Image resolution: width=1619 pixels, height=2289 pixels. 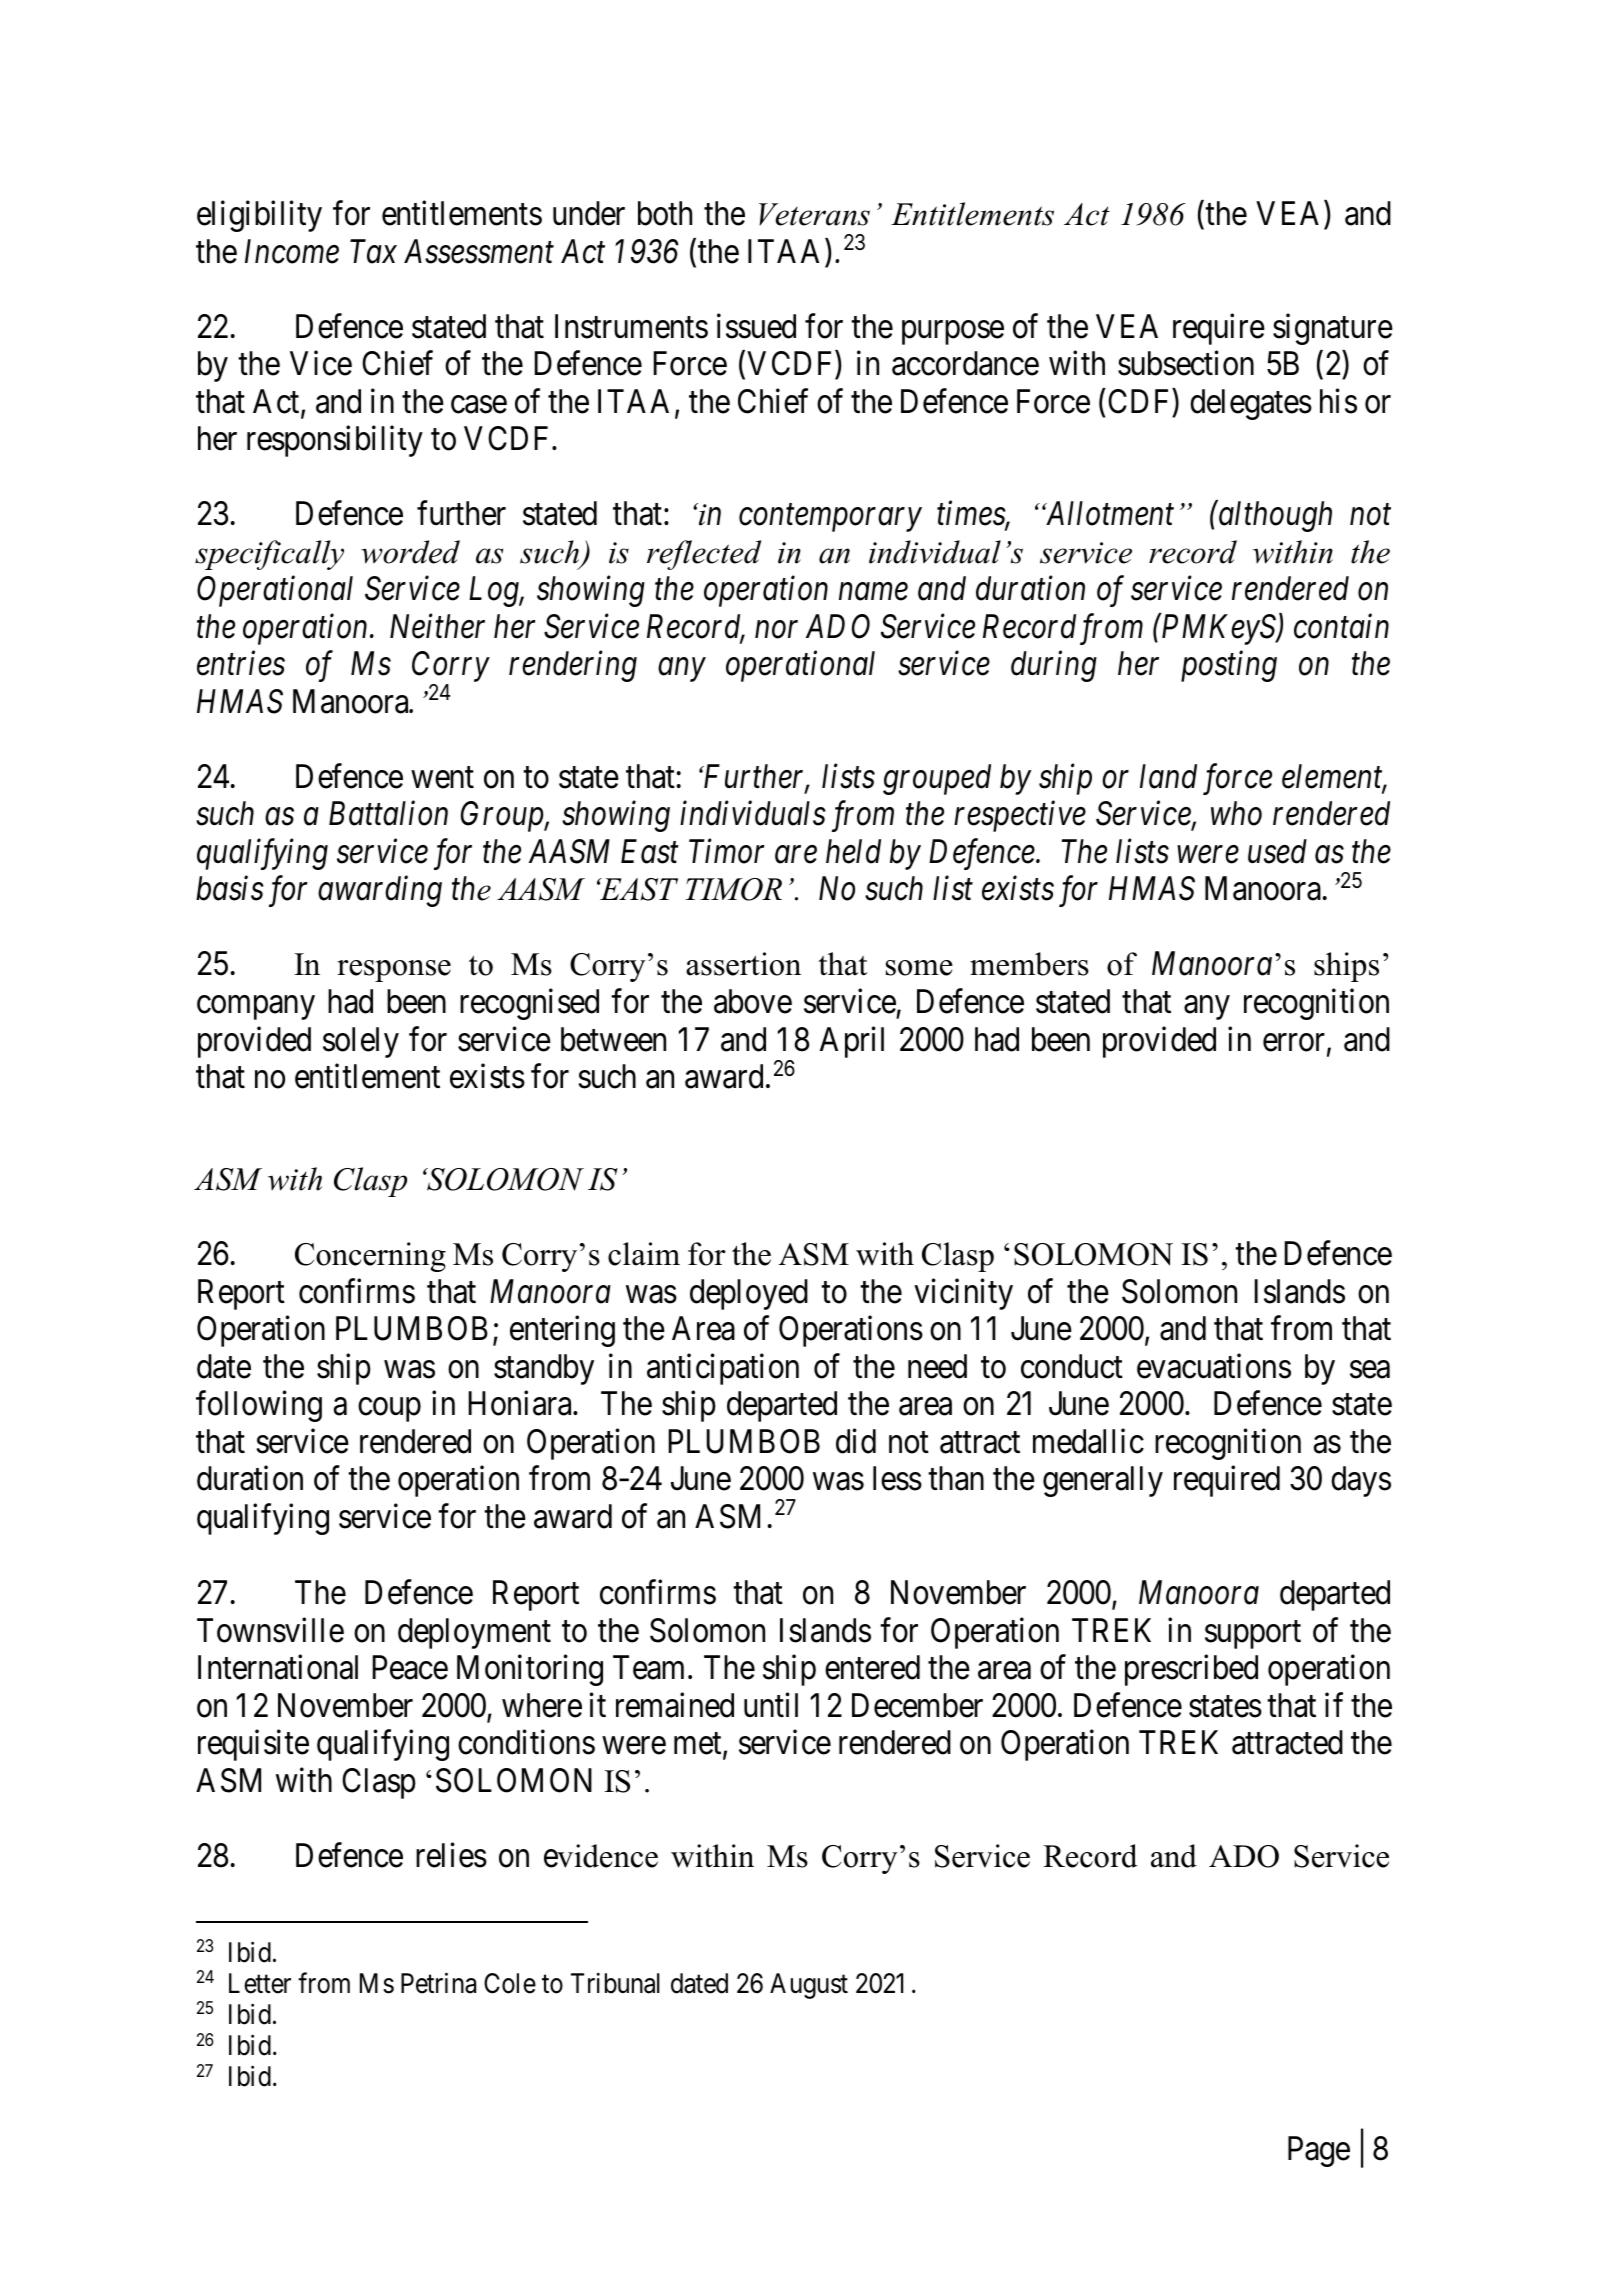 What do you see at coordinates (809, 1986) in the page?
I see `August` at bounding box center [809, 1986].
